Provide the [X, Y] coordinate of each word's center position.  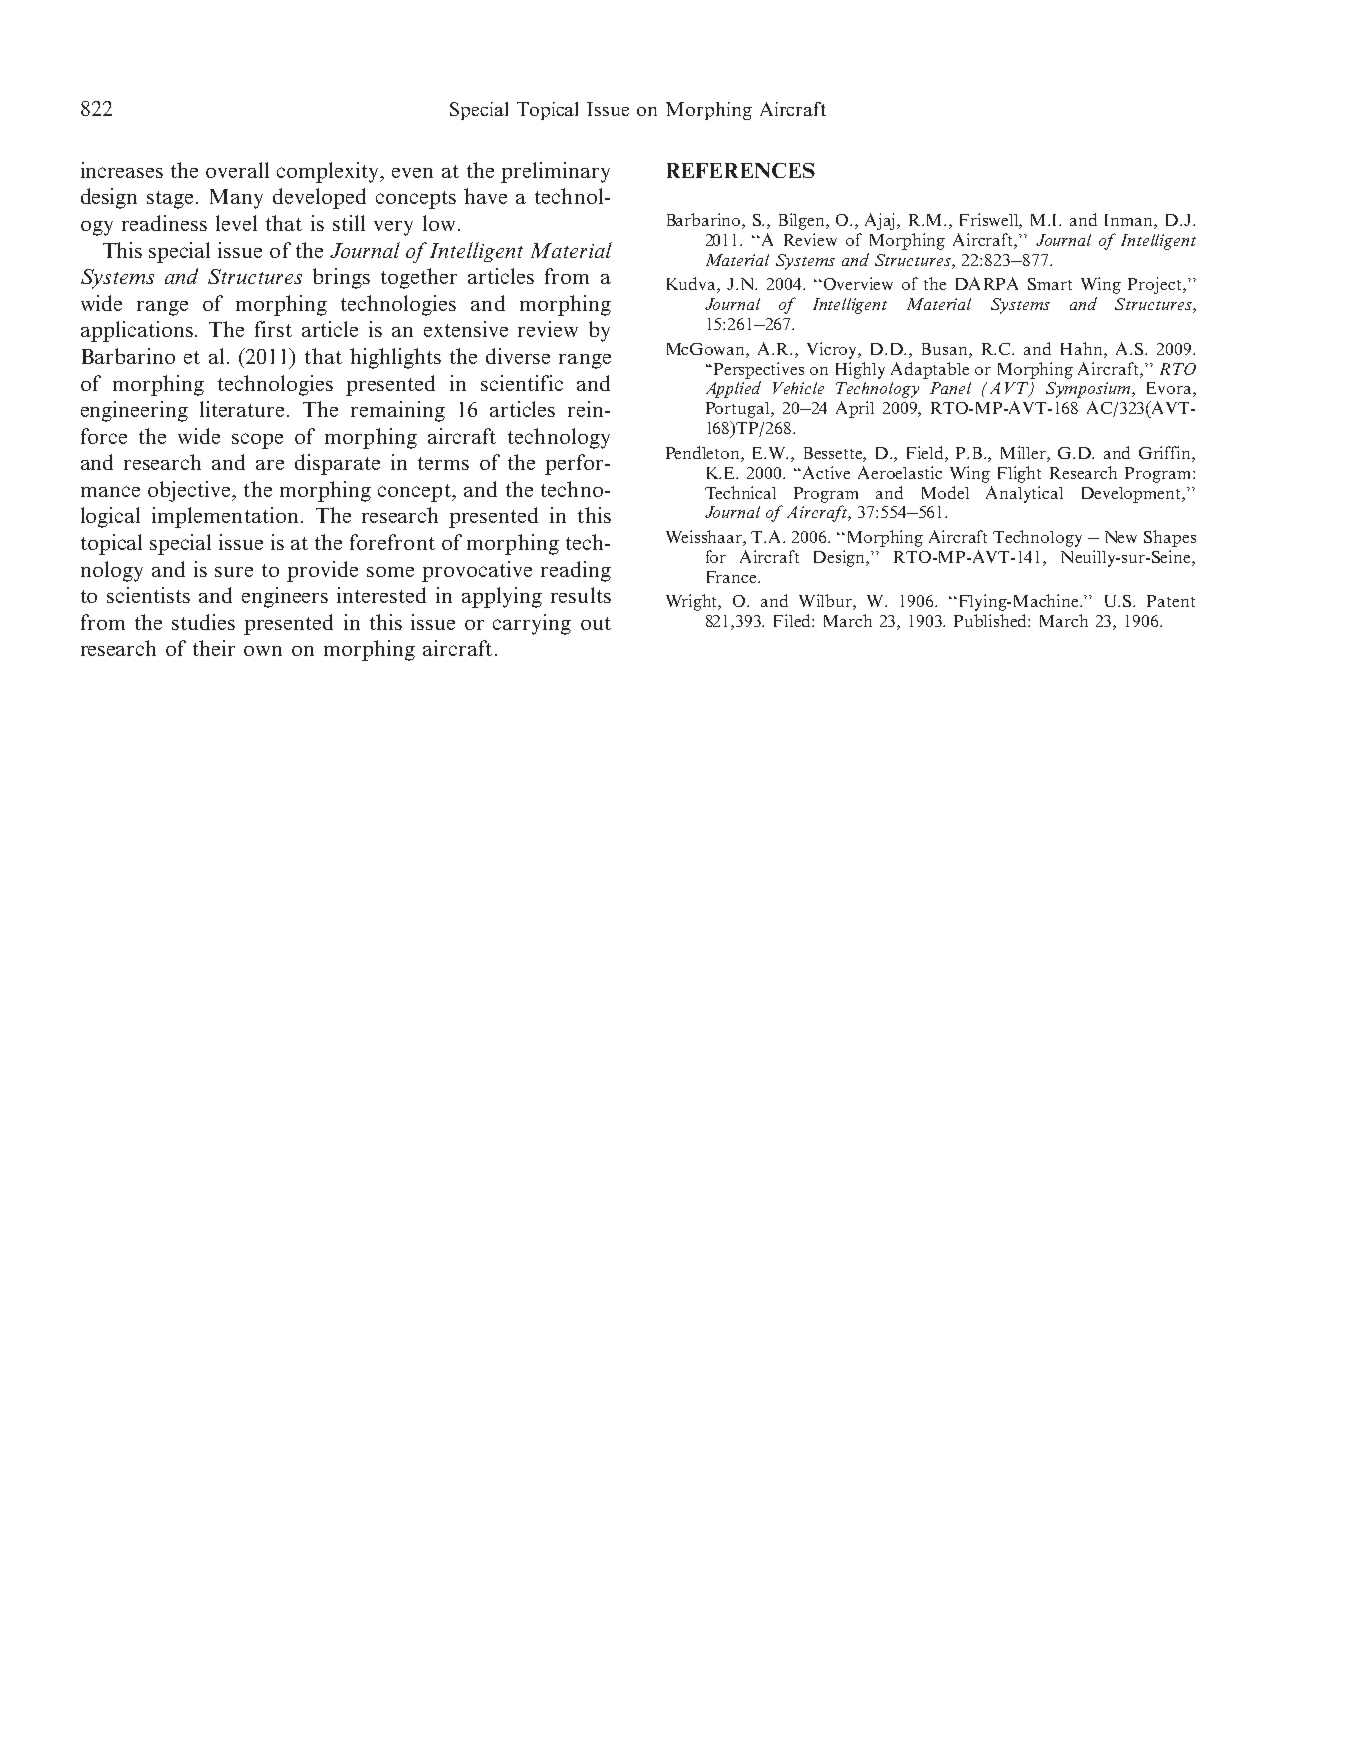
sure [234, 572]
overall [237, 170]
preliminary [555, 172]
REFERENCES [741, 170]
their [214, 648]
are [270, 465]
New [1121, 537]
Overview [858, 283]
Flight [1019, 474]
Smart [1050, 284]
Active [826, 472]
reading [576, 571]
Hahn [1083, 348]
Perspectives [759, 370]
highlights [395, 358]
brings [341, 278]
